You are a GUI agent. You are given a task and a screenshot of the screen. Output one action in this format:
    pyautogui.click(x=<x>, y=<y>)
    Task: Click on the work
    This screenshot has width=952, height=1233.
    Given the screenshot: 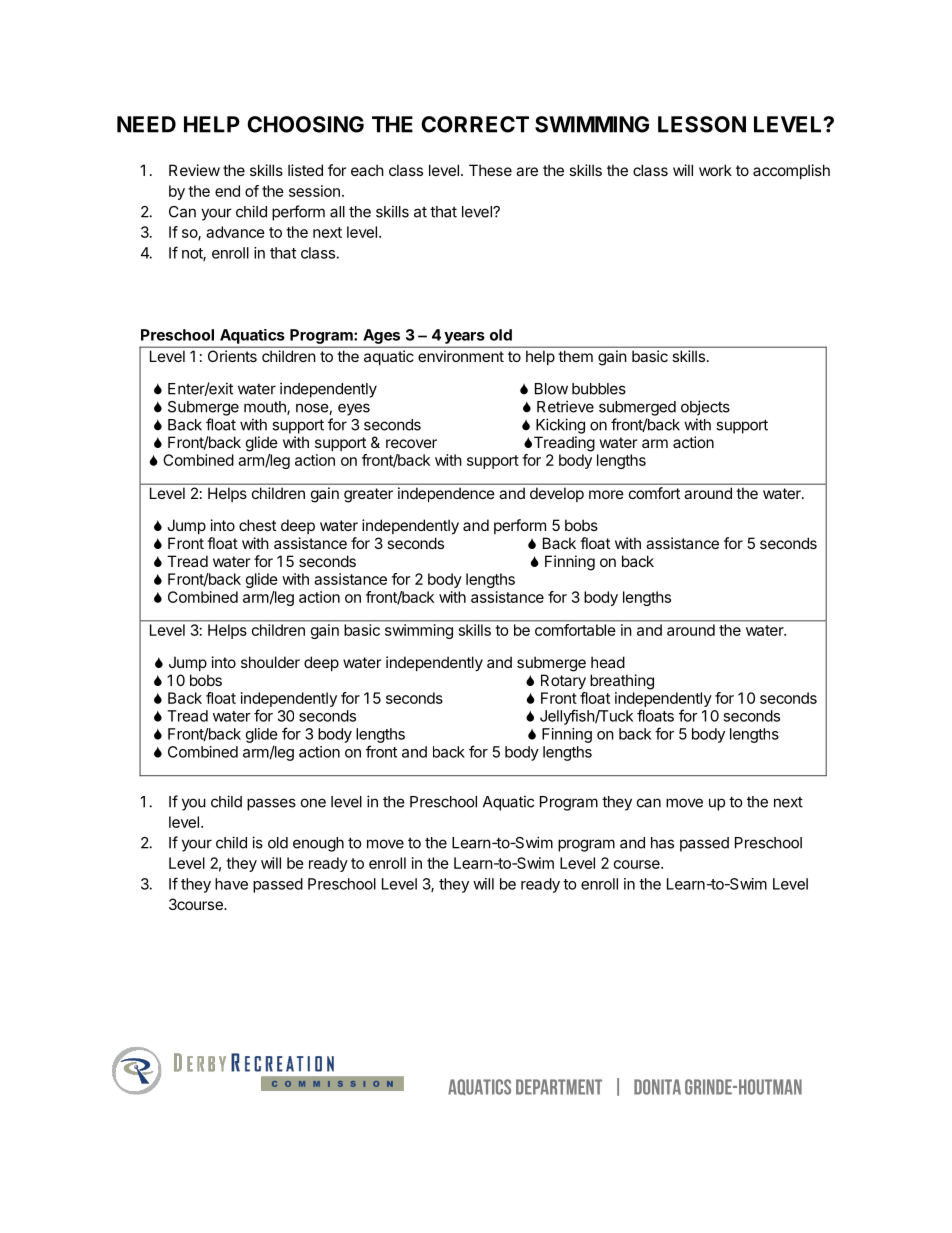 What is the action you would take?
    pyautogui.click(x=715, y=170)
